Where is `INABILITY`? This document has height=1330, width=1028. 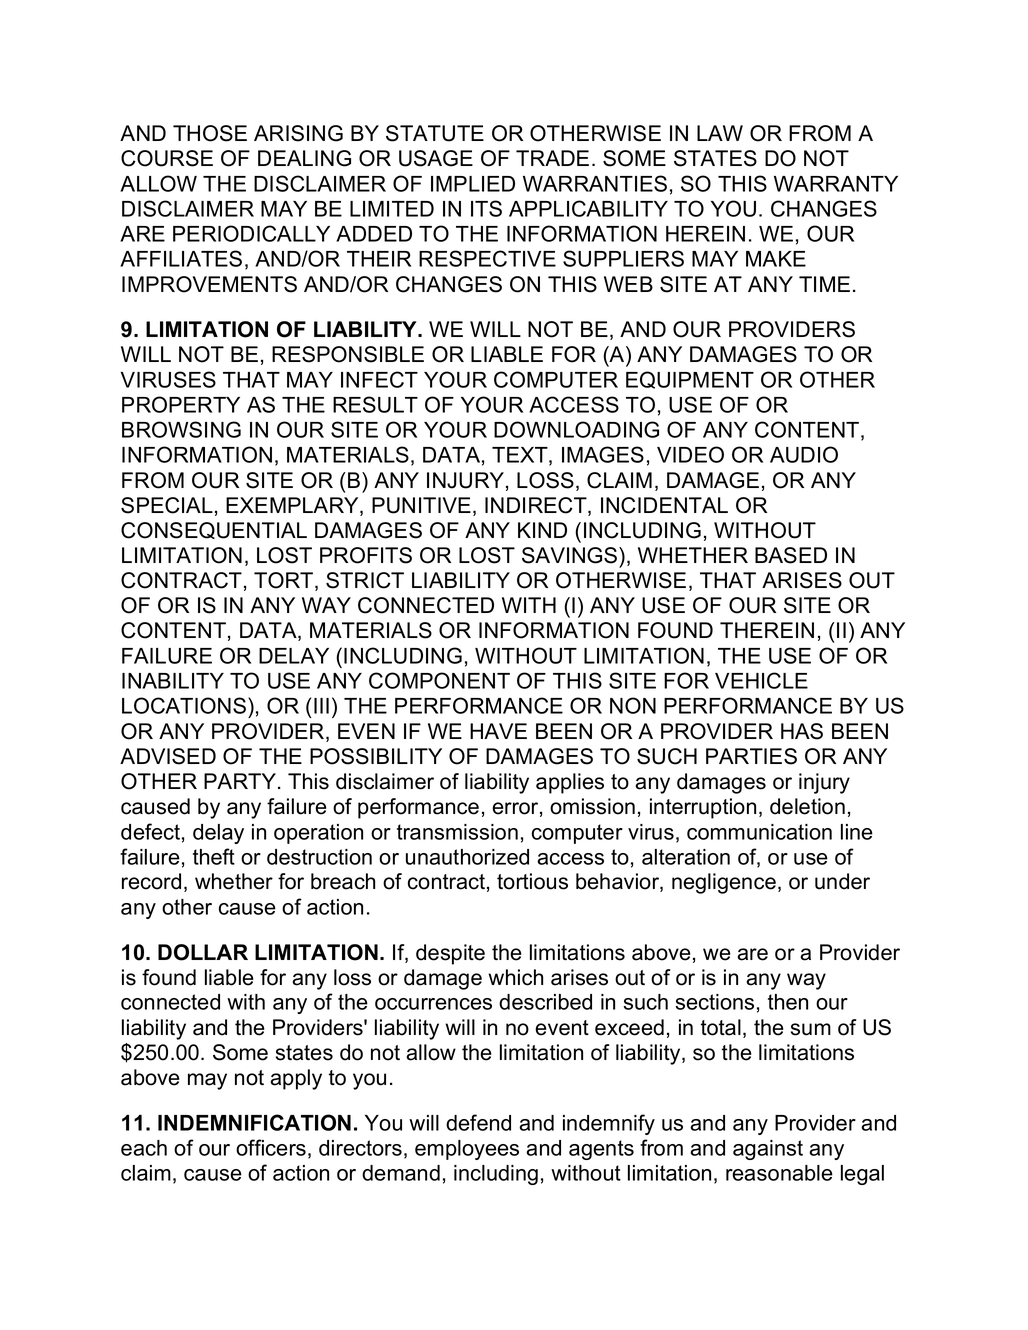
INABILITY is located at coordinates (173, 681).
